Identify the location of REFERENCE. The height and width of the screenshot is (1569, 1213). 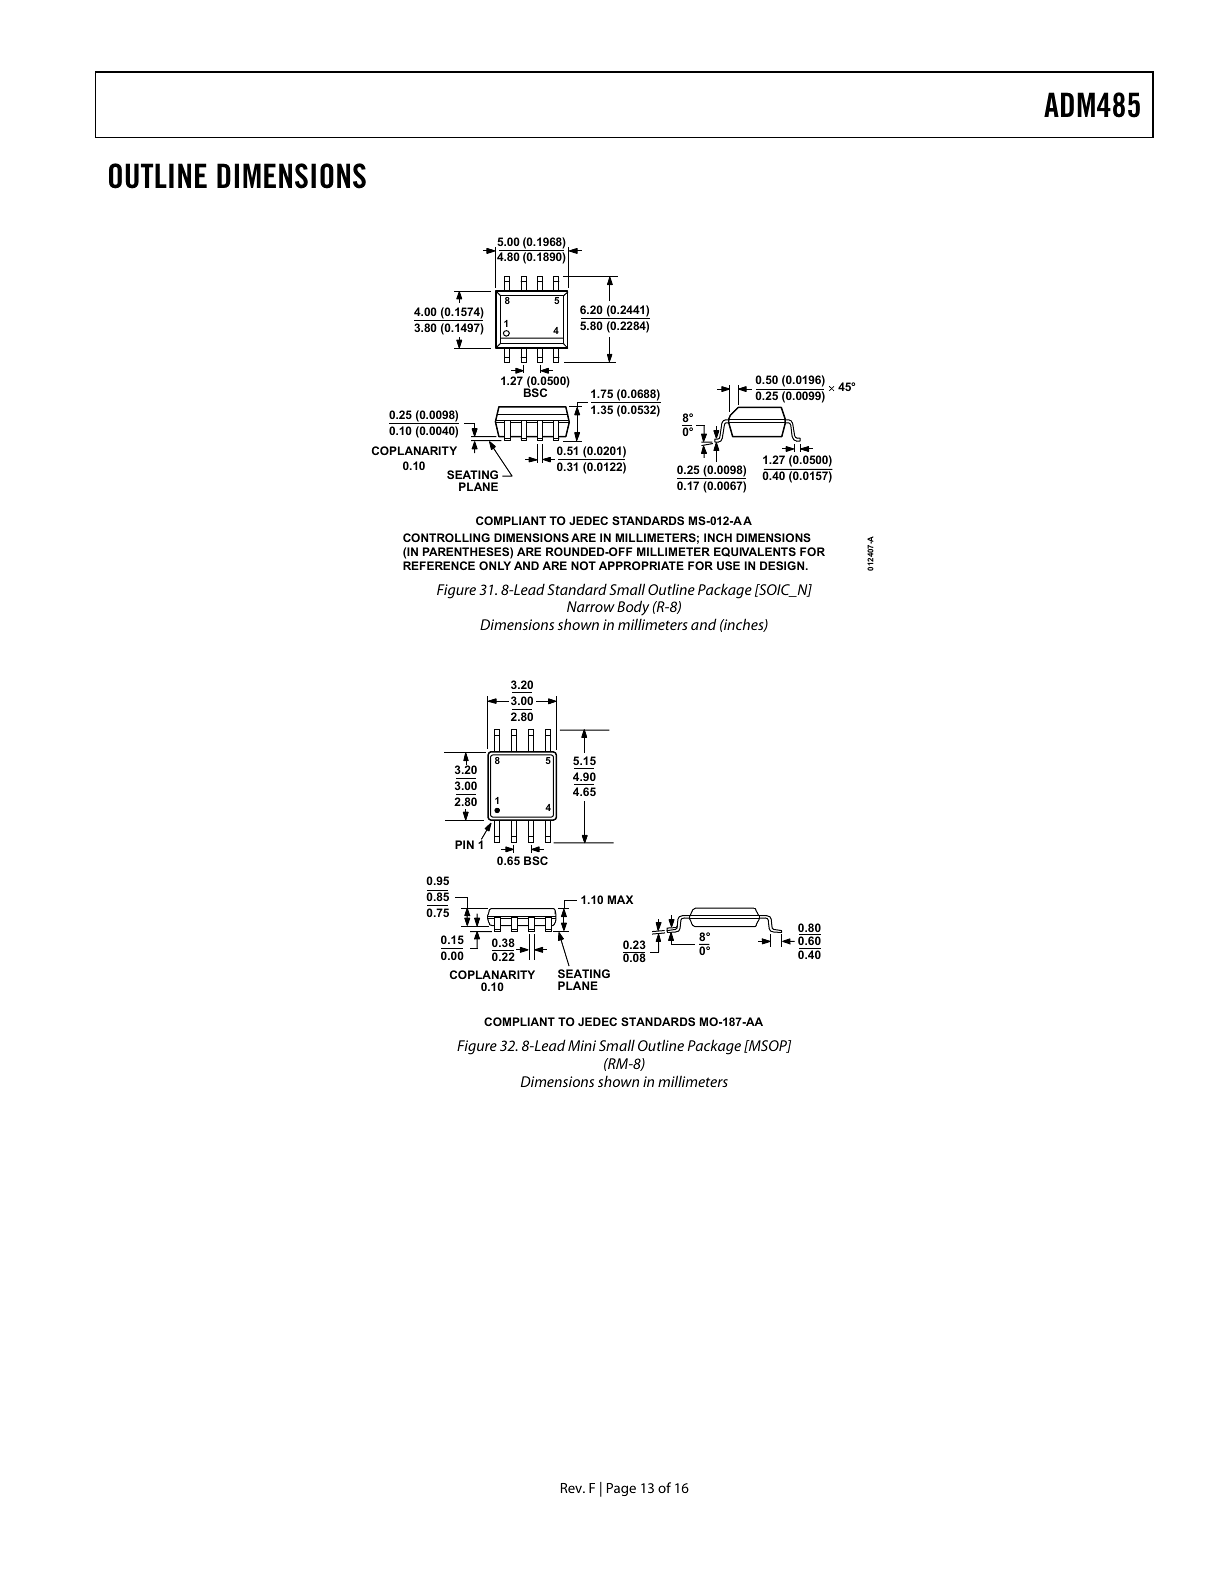
(439, 565).
